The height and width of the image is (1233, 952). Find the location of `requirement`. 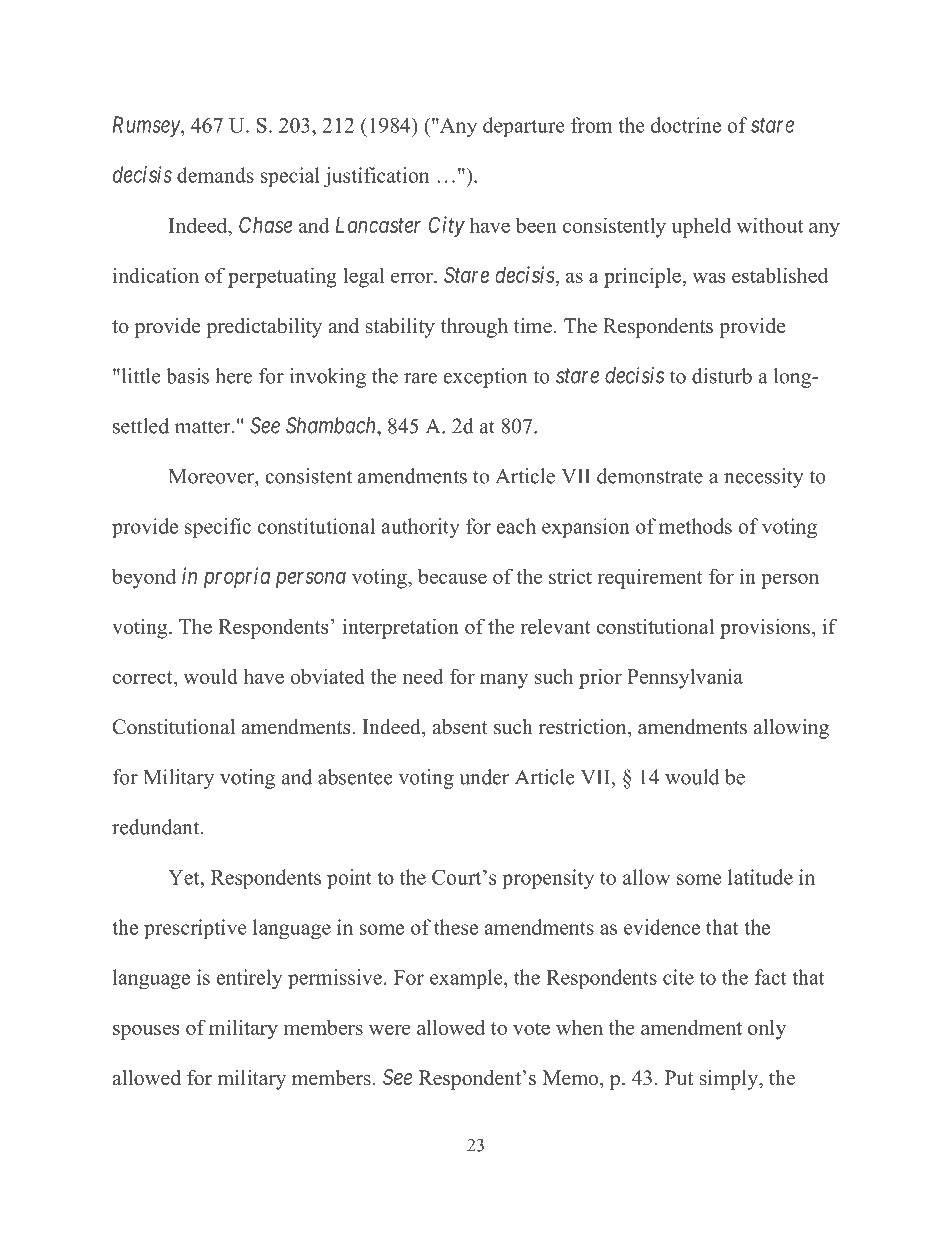

requirement is located at coordinates (650, 578).
